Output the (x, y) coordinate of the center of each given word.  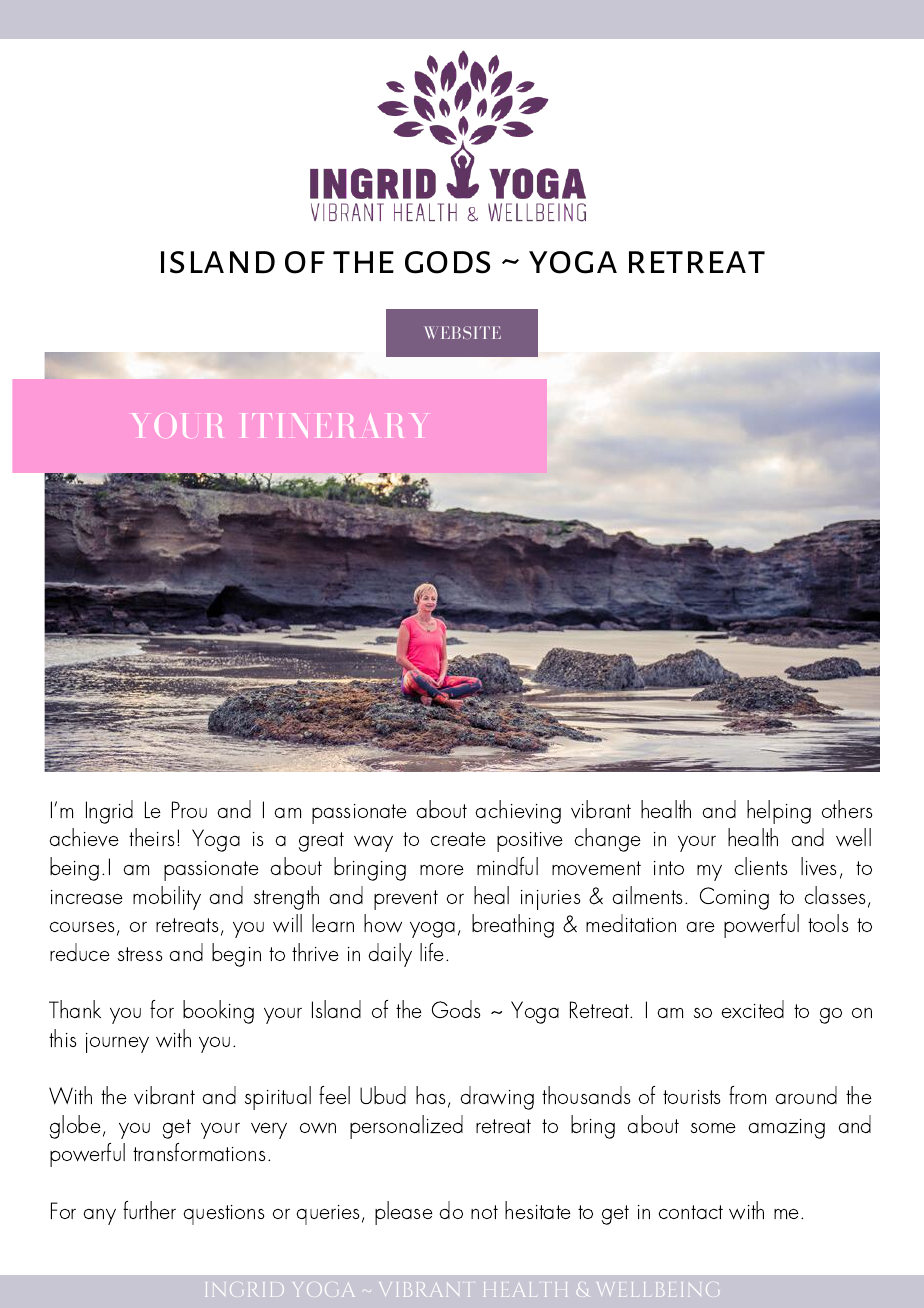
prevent (406, 900)
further (149, 1210)
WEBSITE (462, 332)
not (484, 1212)
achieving (518, 812)
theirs (151, 837)
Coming (734, 898)
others (847, 809)
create (458, 839)
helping (779, 812)
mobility (167, 898)
